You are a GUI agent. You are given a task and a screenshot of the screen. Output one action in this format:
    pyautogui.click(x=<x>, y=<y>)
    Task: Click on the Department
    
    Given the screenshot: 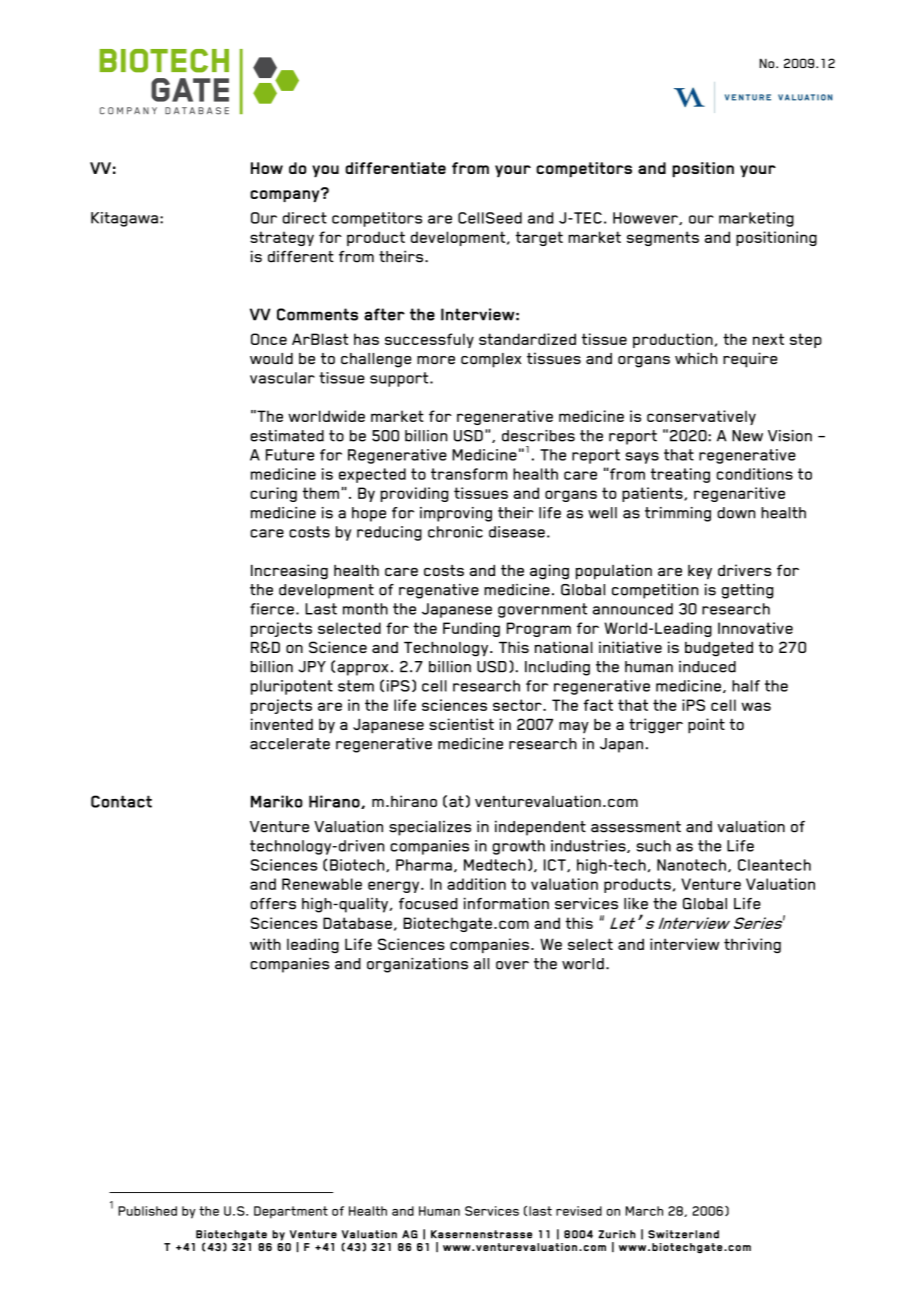 What is the action you would take?
    pyautogui.click(x=291, y=1212)
